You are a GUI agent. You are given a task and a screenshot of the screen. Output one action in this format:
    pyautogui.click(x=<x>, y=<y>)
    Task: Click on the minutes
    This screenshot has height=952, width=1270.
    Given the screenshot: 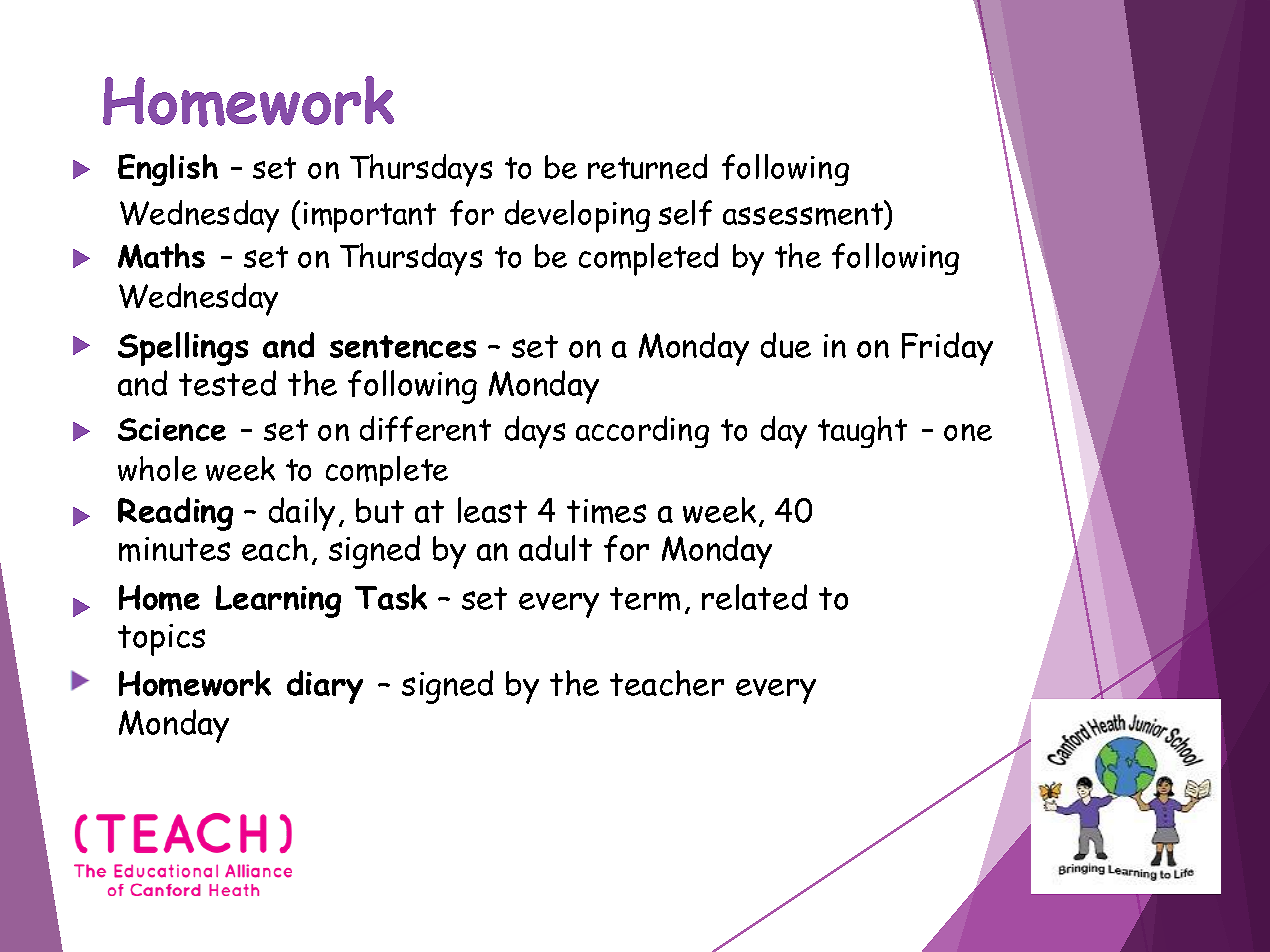 What is the action you would take?
    pyautogui.click(x=174, y=549)
